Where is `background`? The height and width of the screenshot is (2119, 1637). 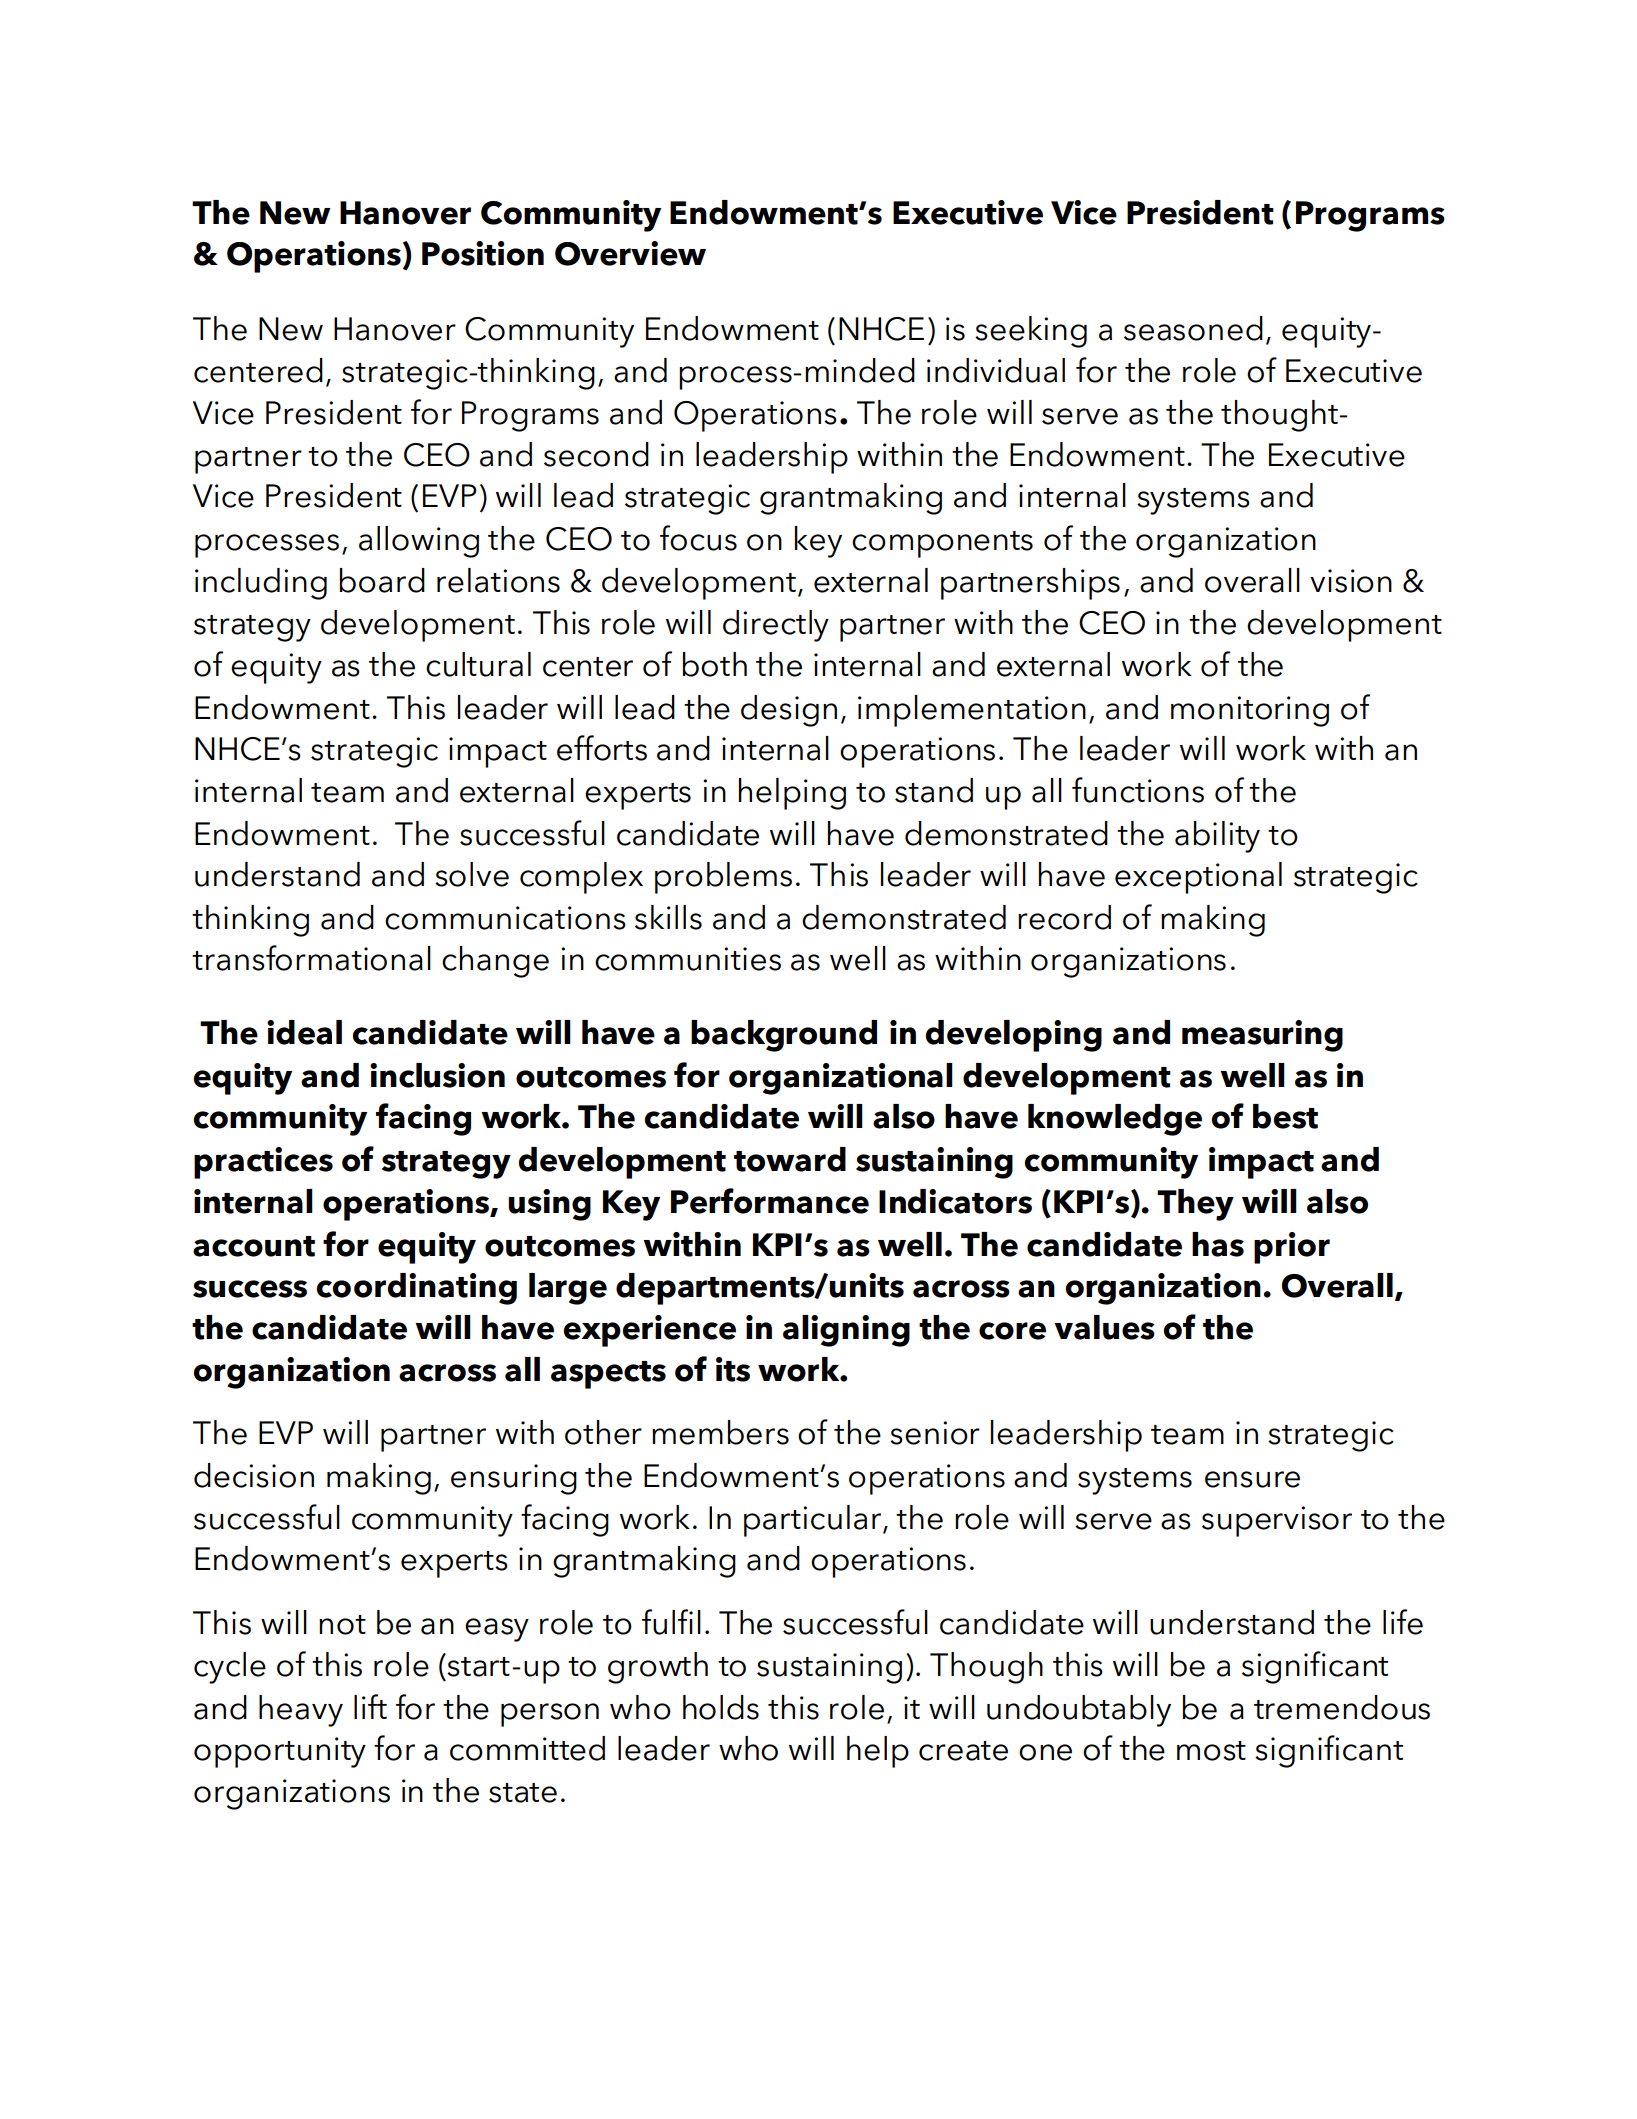 background is located at coordinates (784, 1036).
